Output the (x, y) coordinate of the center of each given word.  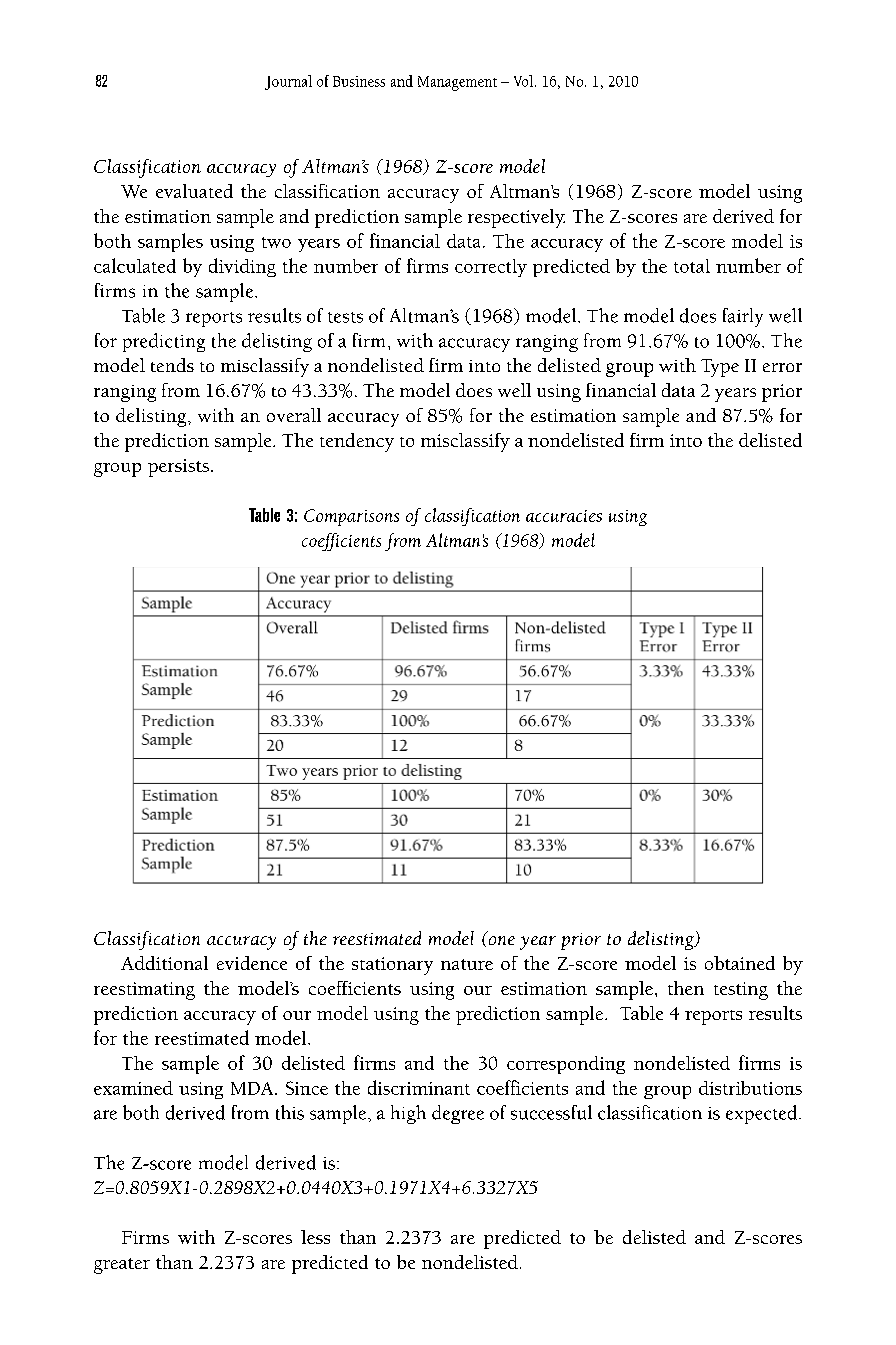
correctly (491, 268)
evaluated (194, 191)
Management (457, 83)
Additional (164, 963)
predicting (164, 342)
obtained (740, 963)
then (686, 988)
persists (178, 468)
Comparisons (351, 517)
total (692, 266)
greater (122, 1266)
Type (720, 368)
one (502, 940)
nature (467, 964)
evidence (252, 963)
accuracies (564, 516)
